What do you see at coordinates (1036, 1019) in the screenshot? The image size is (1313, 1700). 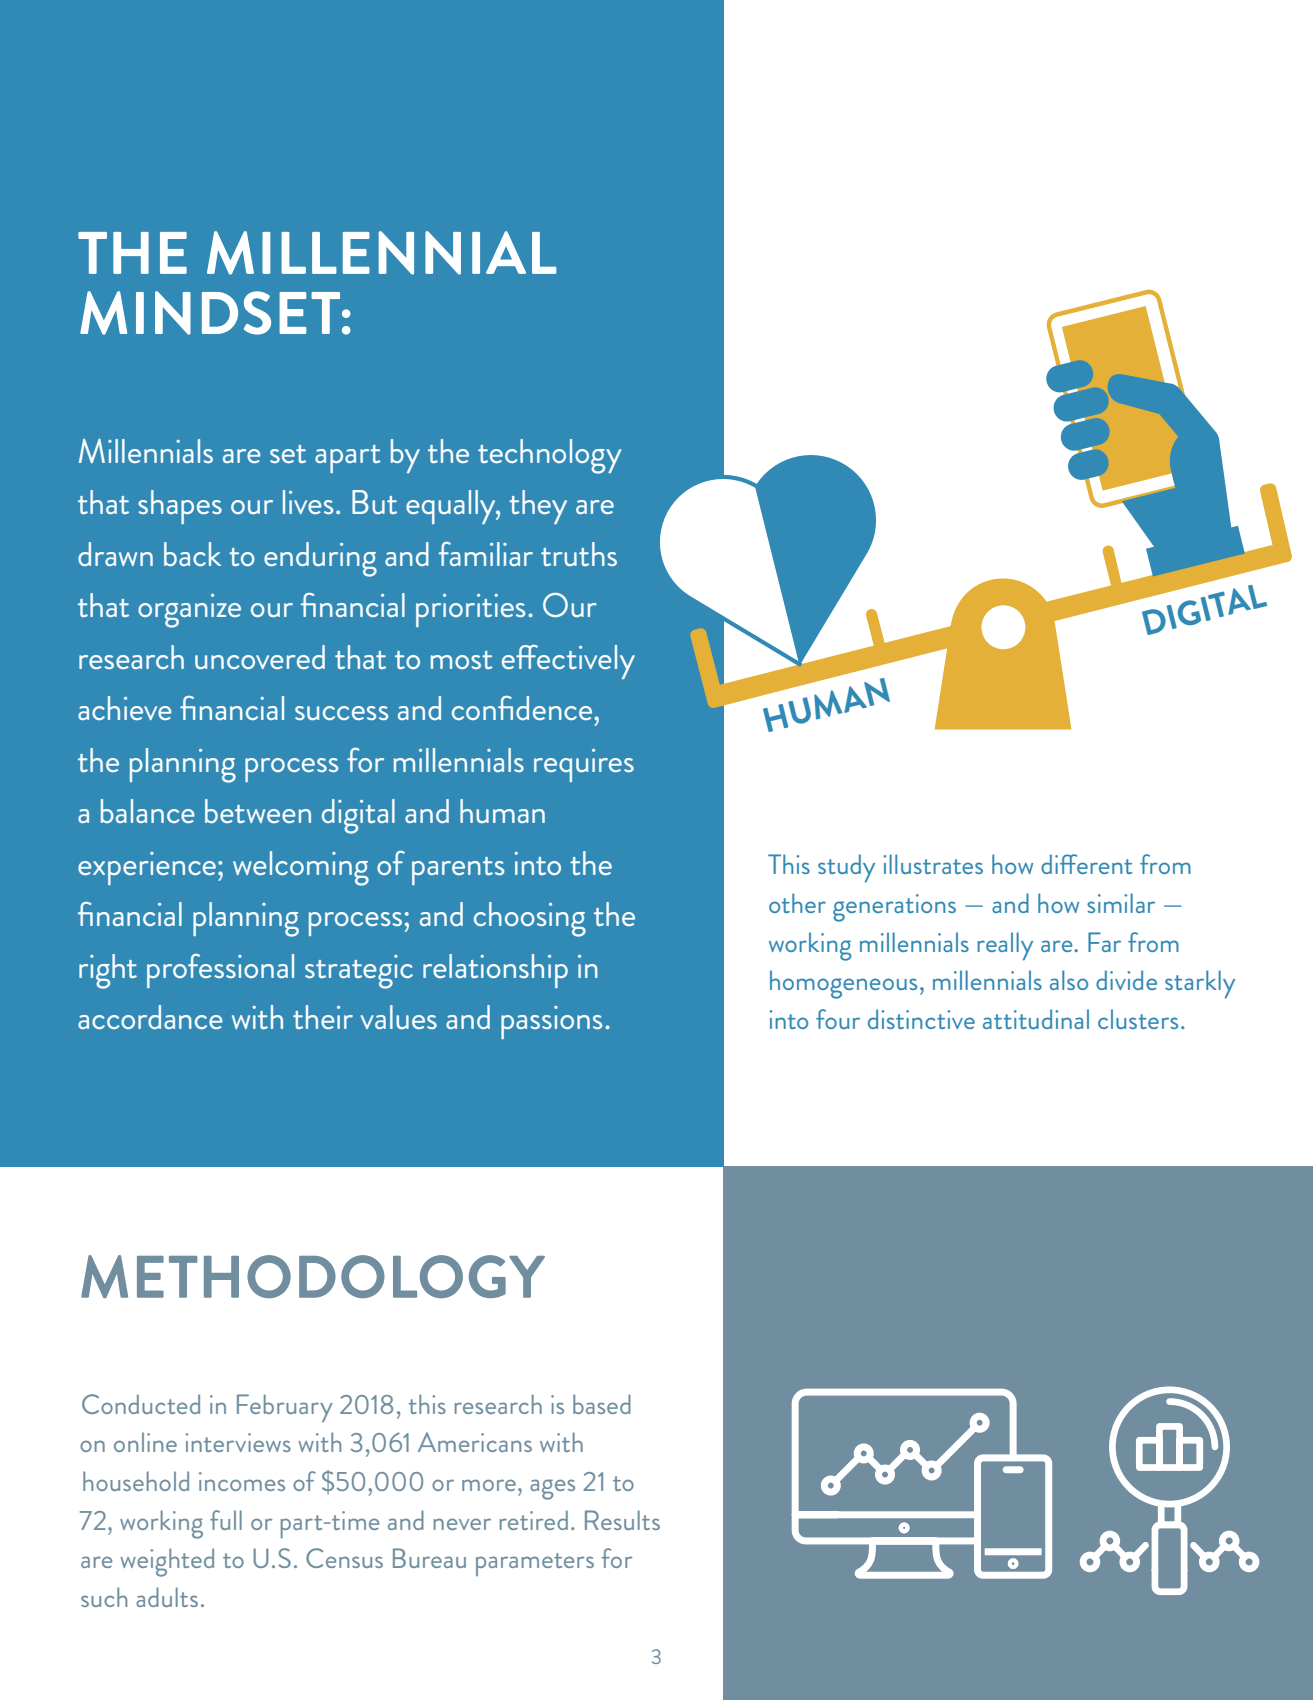 I see `attitudinal` at bounding box center [1036, 1019].
